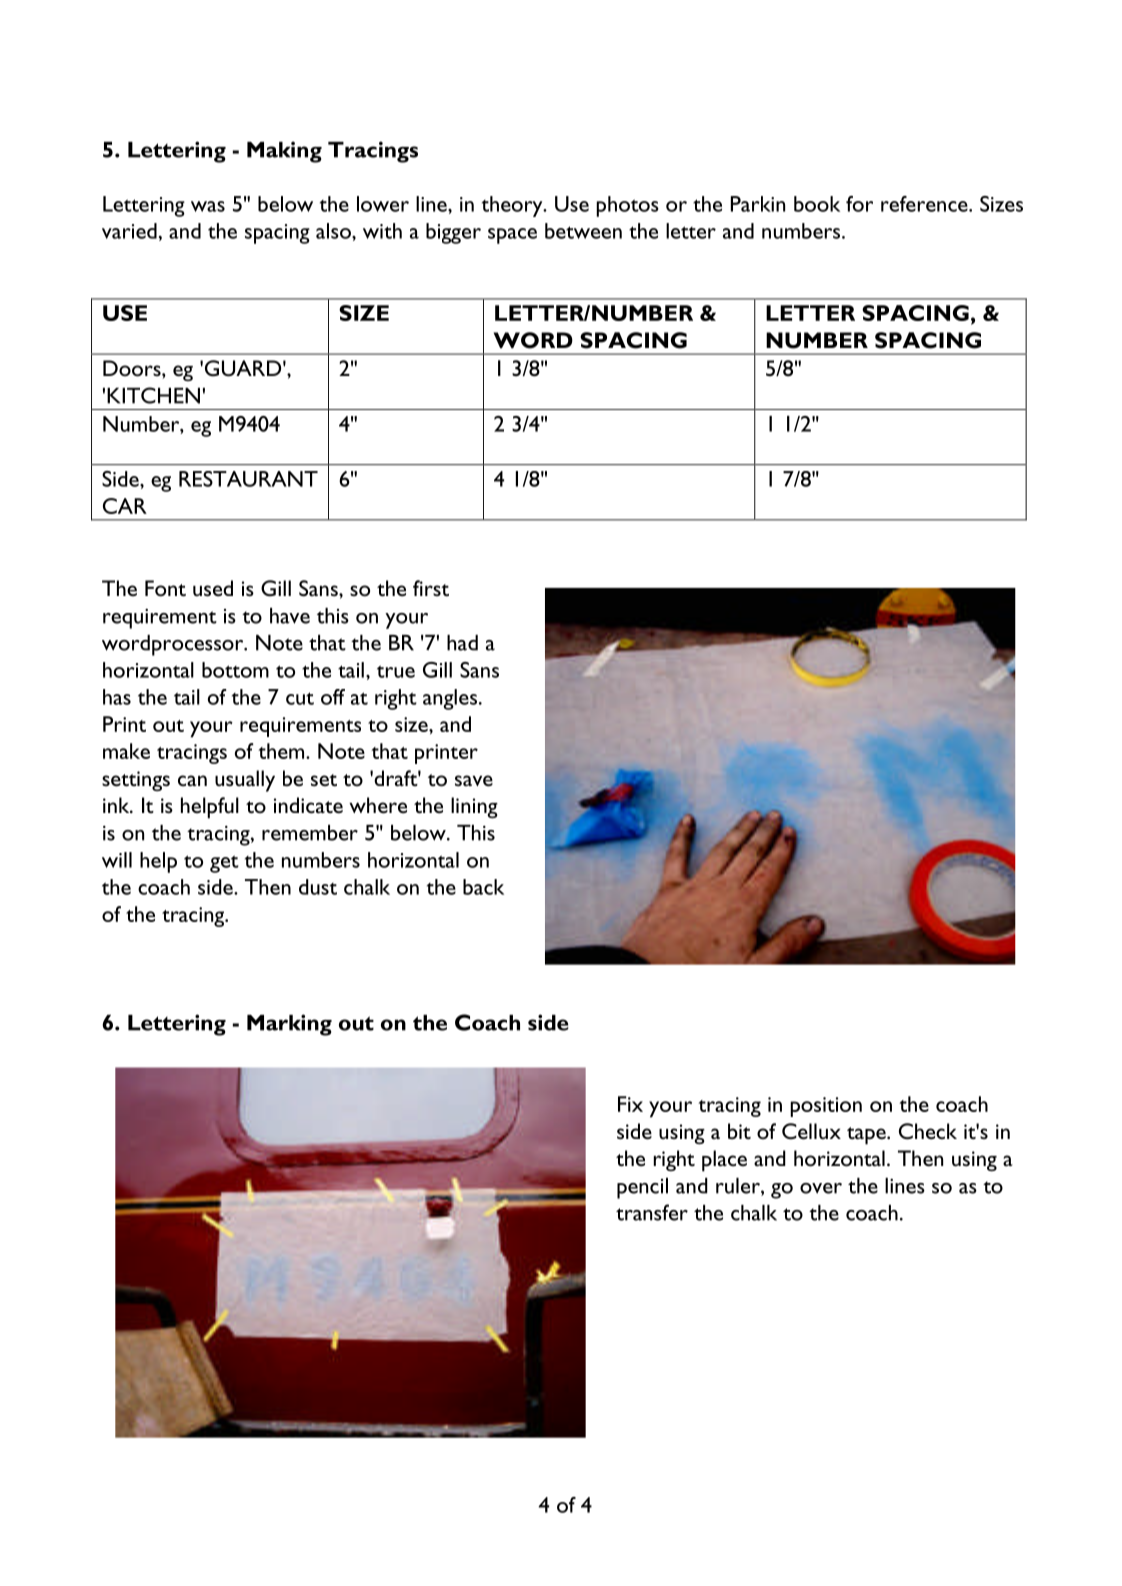 This page has height=1586, width=1122. Describe the element at coordinates (431, 588) in the page. I see `first` at that location.
